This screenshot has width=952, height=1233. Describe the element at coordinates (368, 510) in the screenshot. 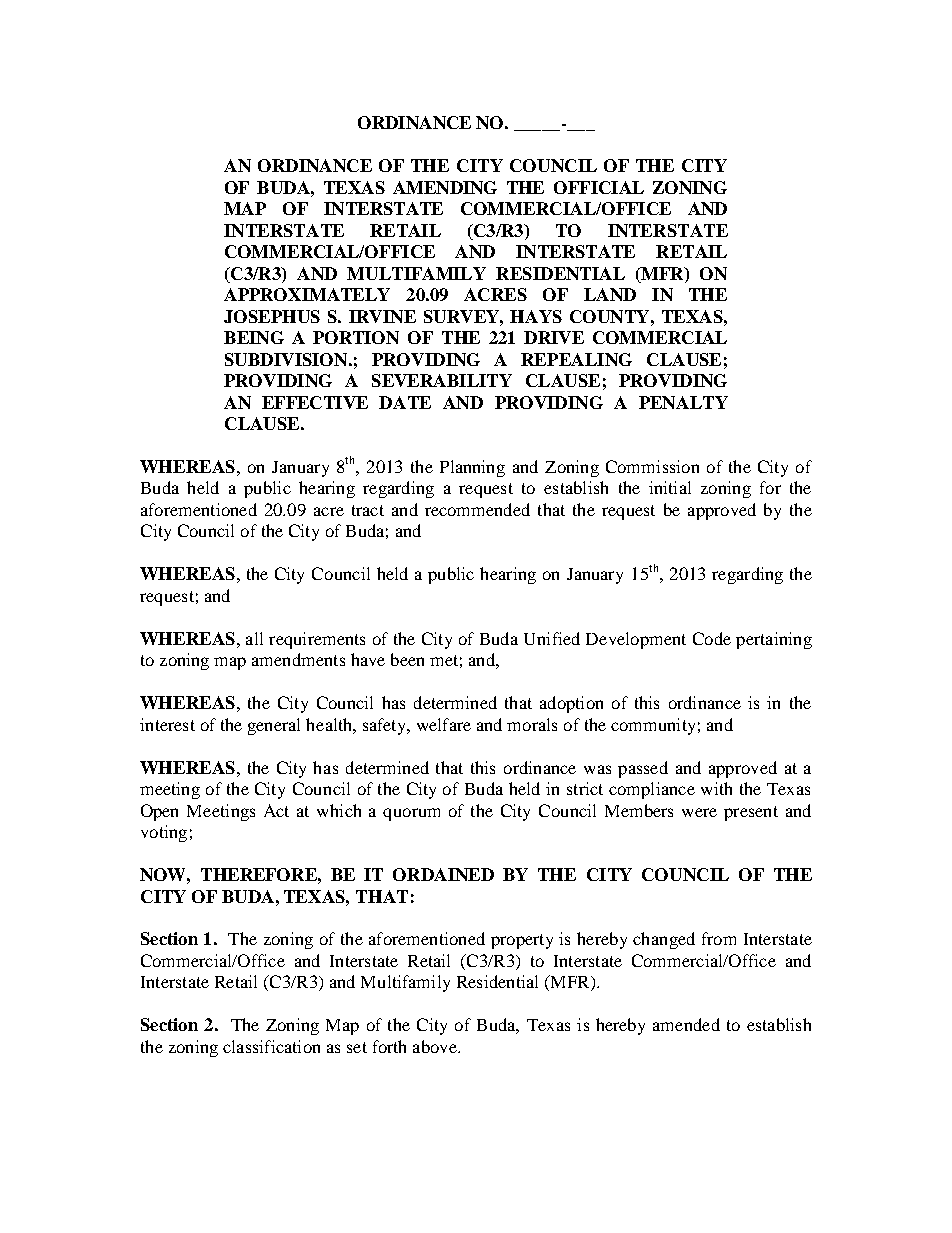

I see `tract` at that location.
